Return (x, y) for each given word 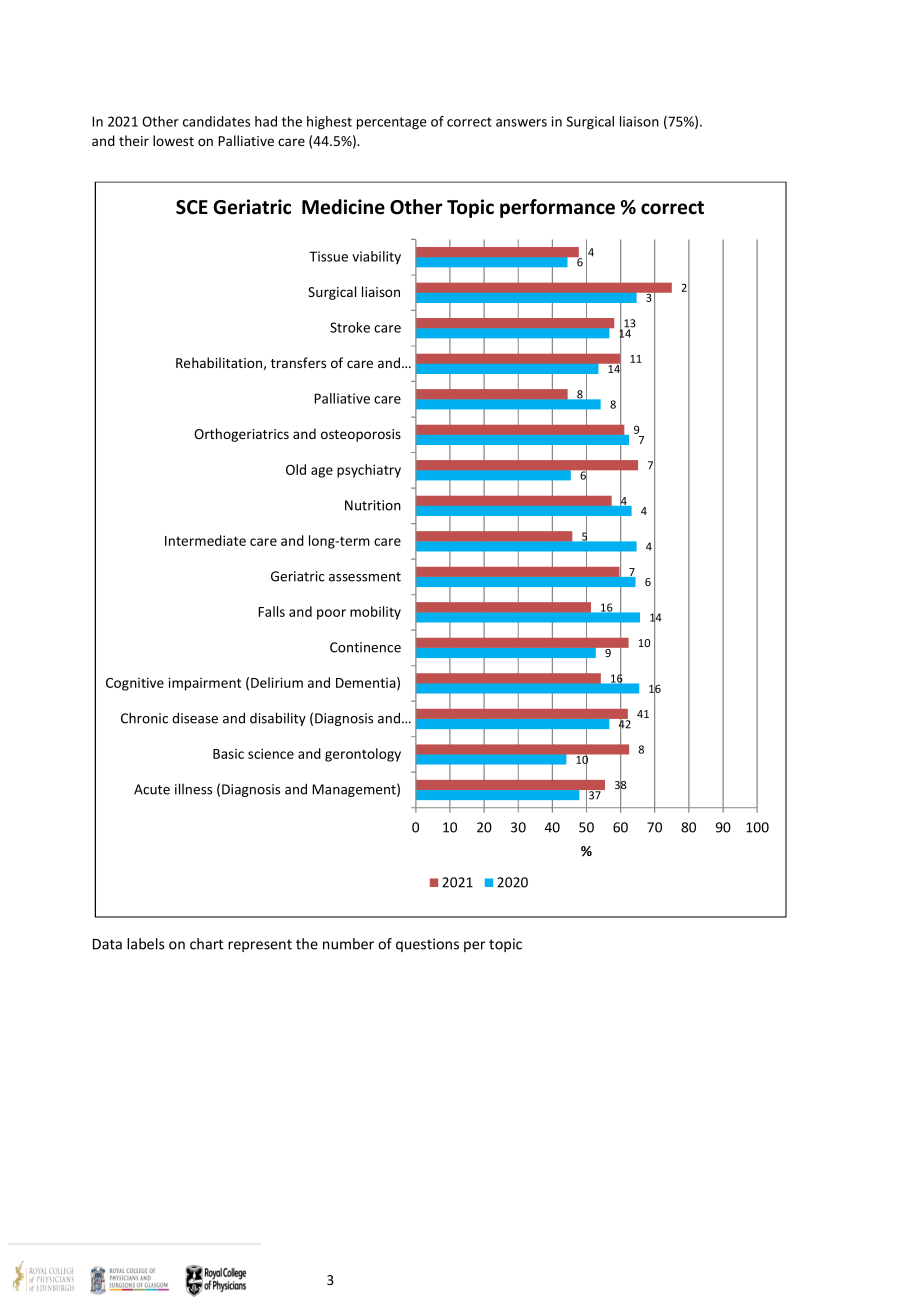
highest (329, 123)
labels (146, 944)
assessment (365, 577)
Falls (271, 611)
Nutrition (373, 505)
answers (521, 123)
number (348, 944)
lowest (173, 140)
